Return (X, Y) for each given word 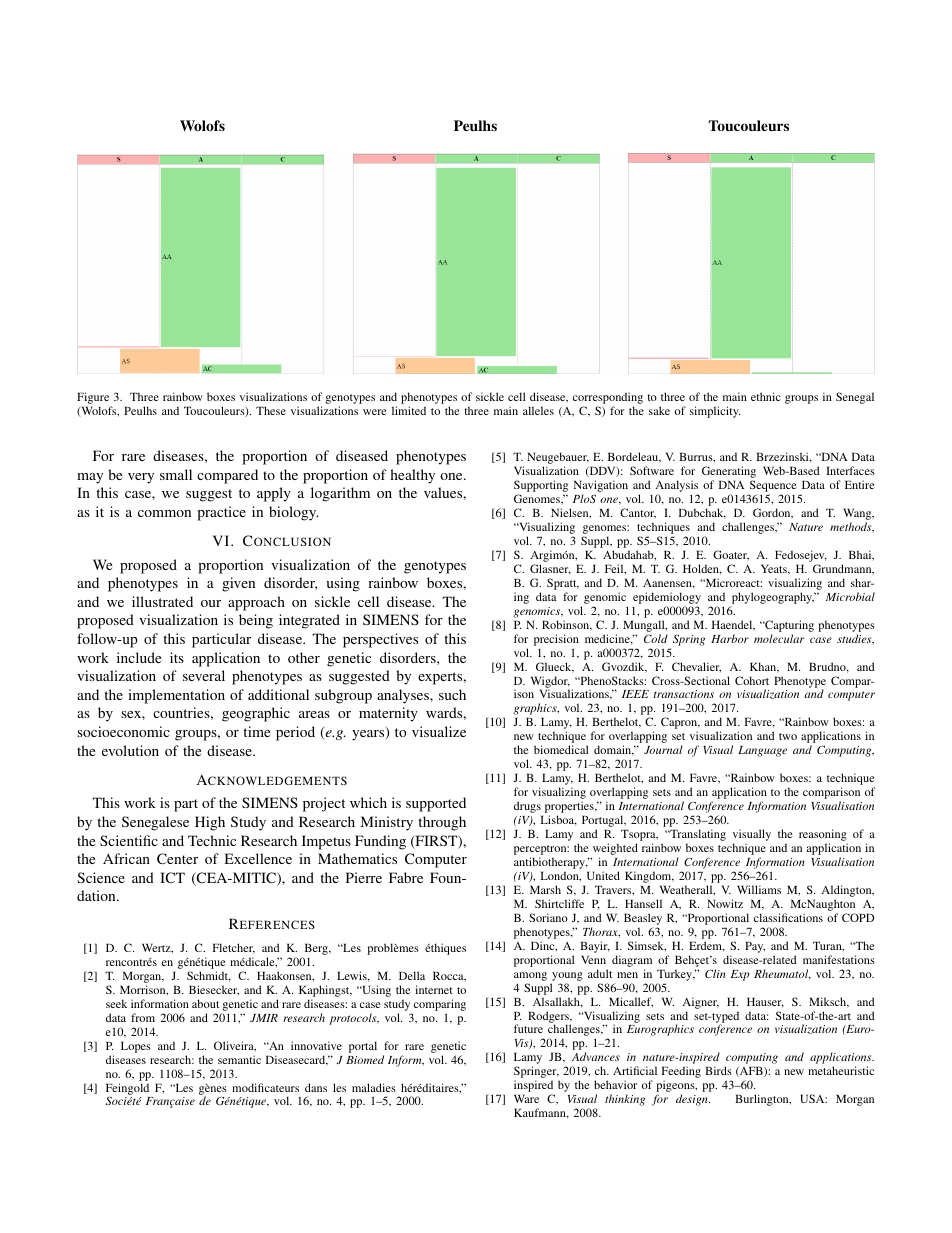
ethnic (766, 396)
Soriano (548, 917)
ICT (172, 877)
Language (762, 751)
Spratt (563, 584)
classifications (788, 917)
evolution (130, 750)
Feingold (127, 1090)
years (369, 734)
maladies (374, 1087)
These (271, 410)
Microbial (850, 596)
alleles (538, 410)
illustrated (162, 601)
